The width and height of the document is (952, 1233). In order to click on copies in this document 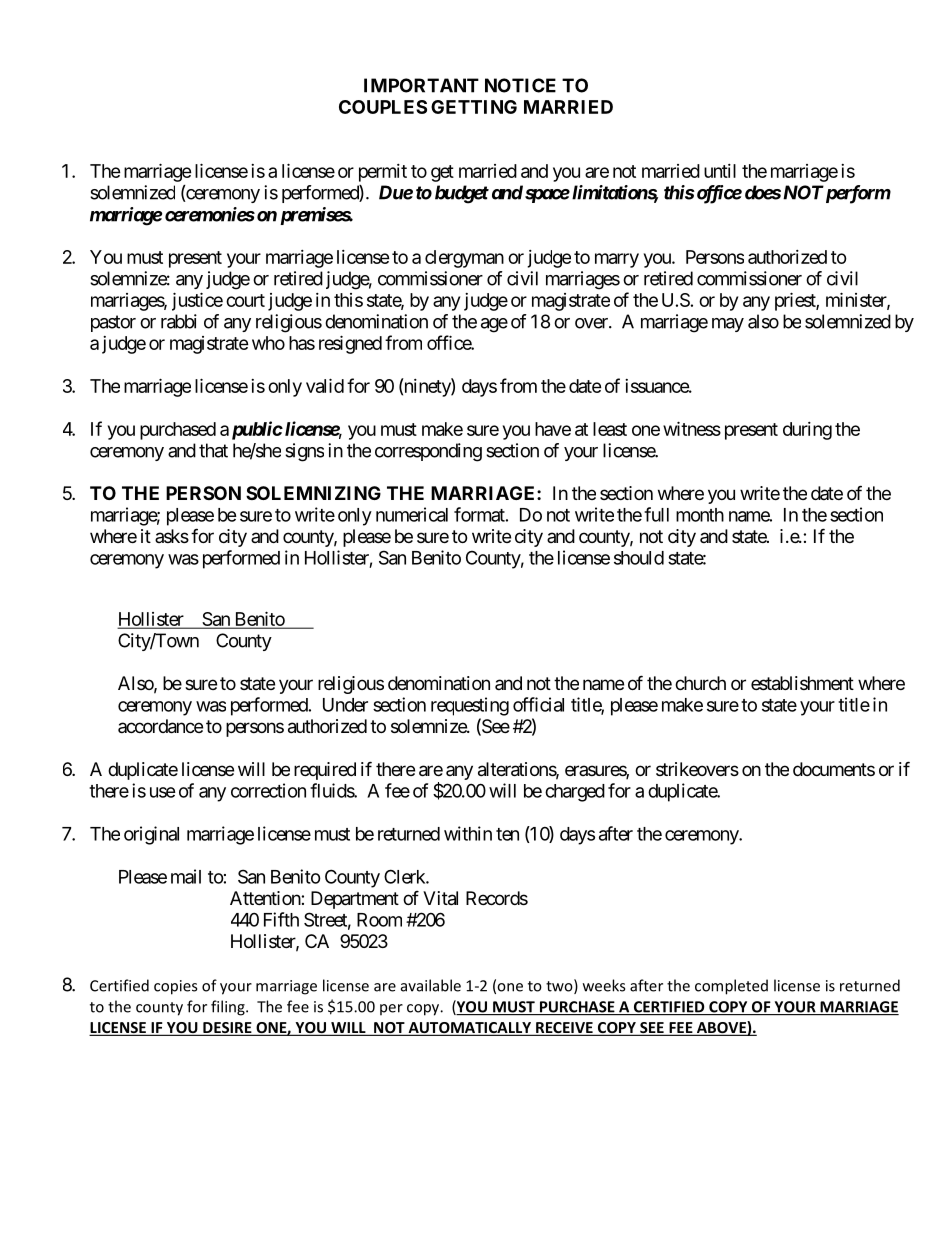, I will do `click(175, 987)`.
